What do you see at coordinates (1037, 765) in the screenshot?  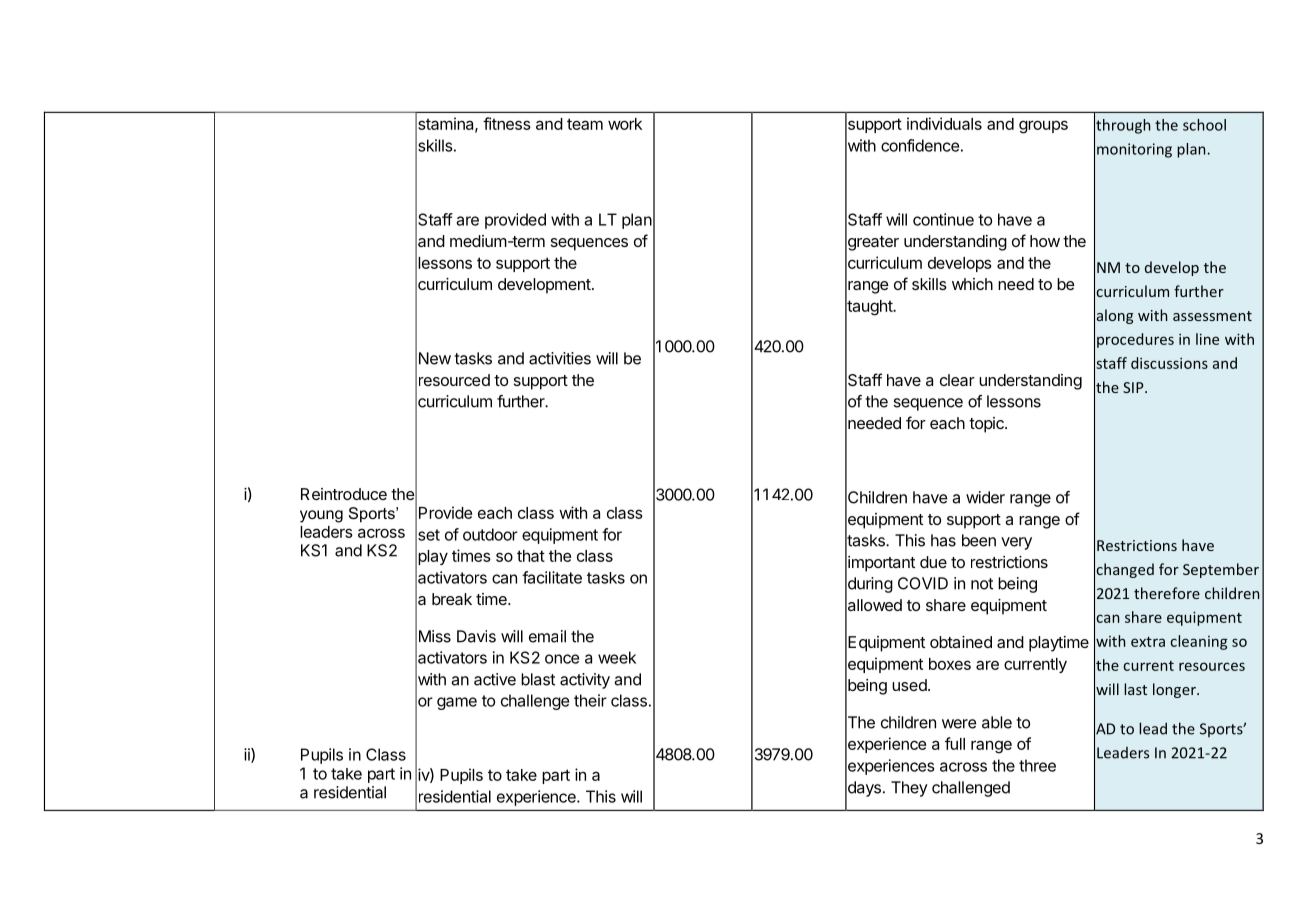 I see `three` at bounding box center [1037, 765].
